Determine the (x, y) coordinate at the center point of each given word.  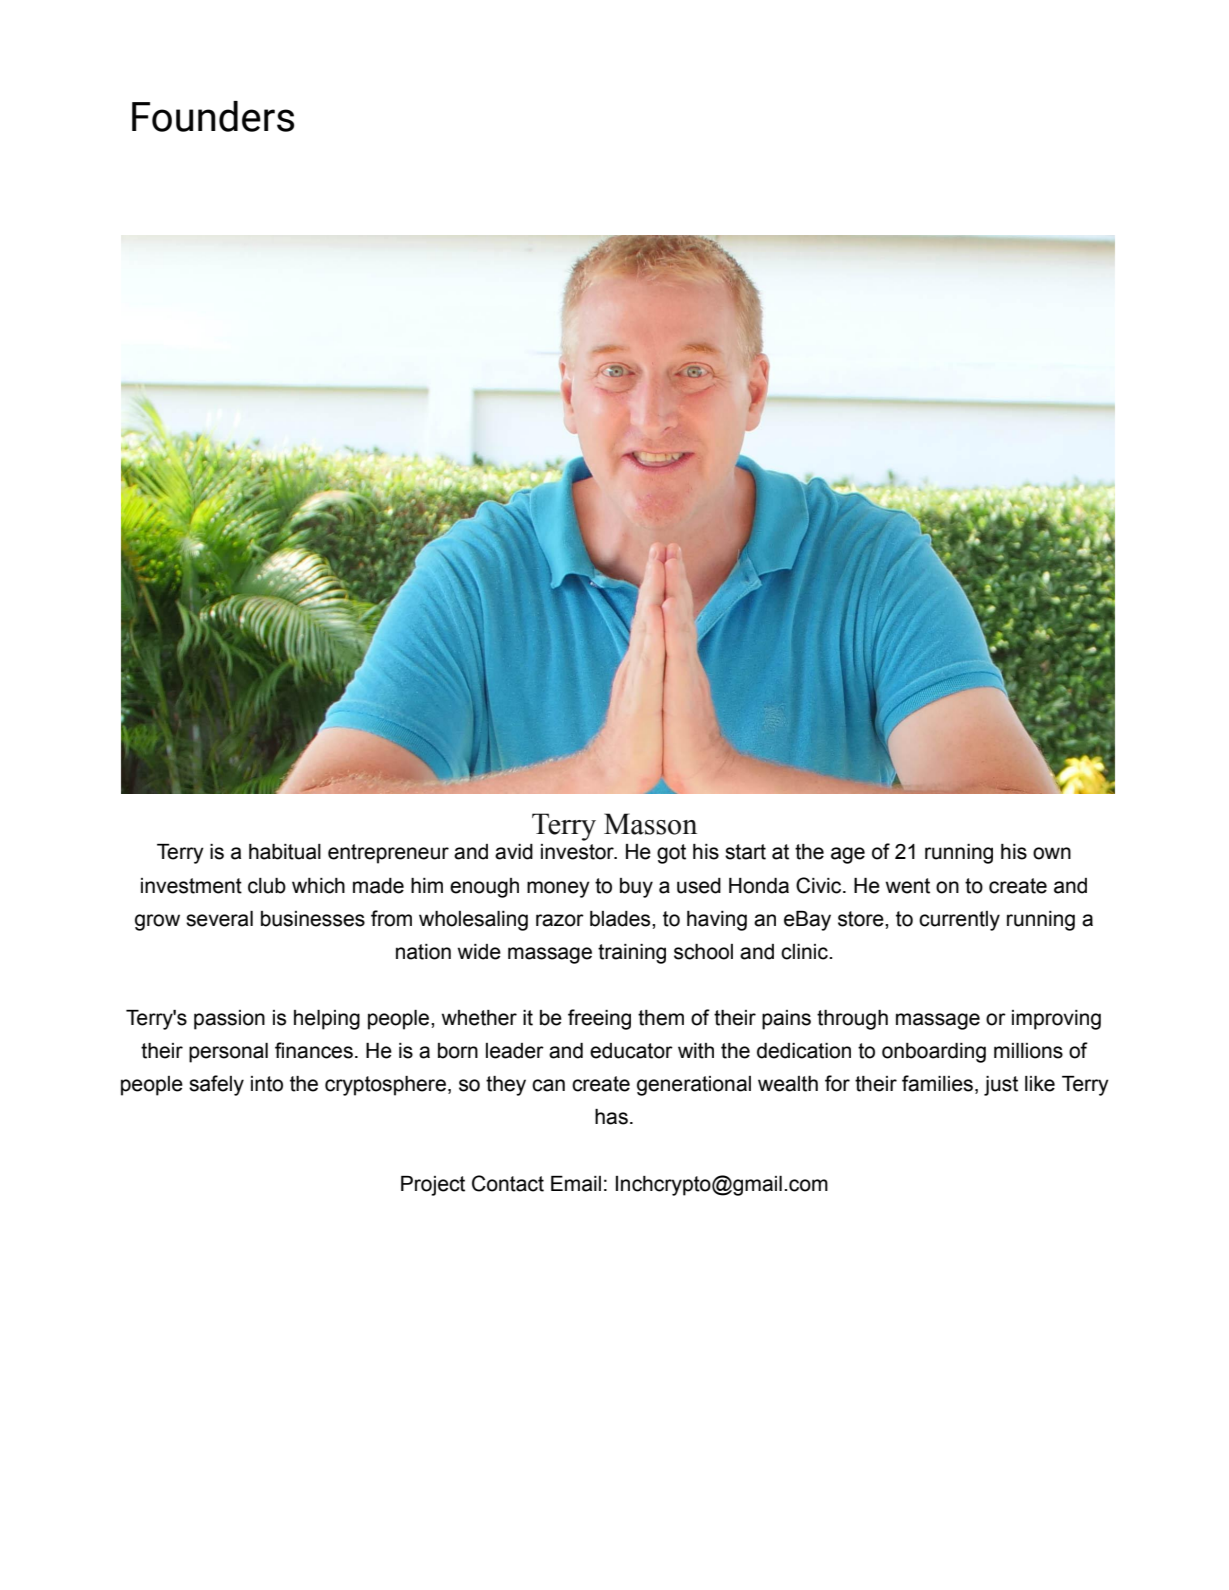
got (671, 854)
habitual (285, 852)
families (937, 1083)
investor (578, 852)
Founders (213, 116)
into (267, 1084)
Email (576, 1184)
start (745, 852)
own (1052, 853)
